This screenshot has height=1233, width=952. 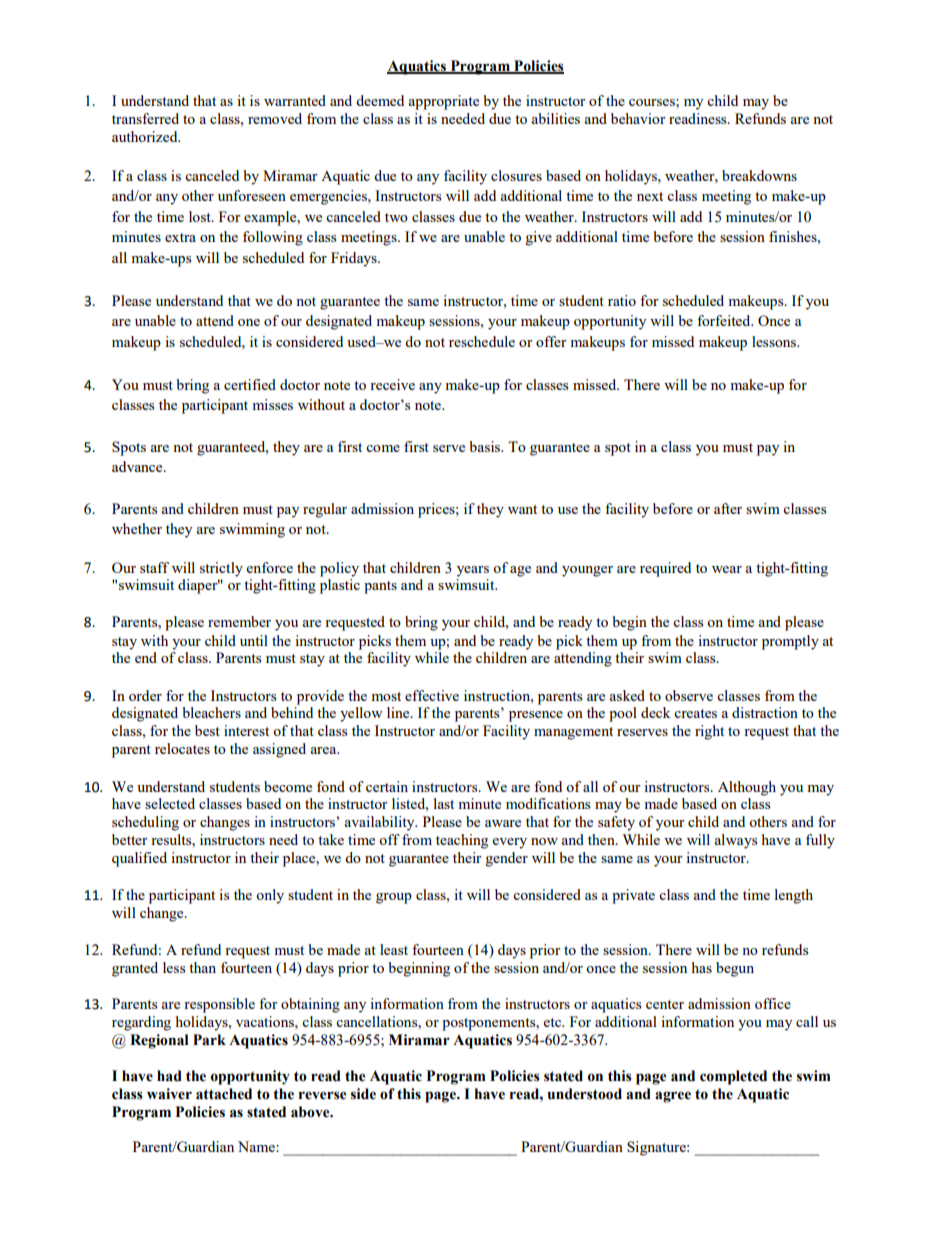 What do you see at coordinates (224, 1094) in the screenshot?
I see `attached` at bounding box center [224, 1094].
